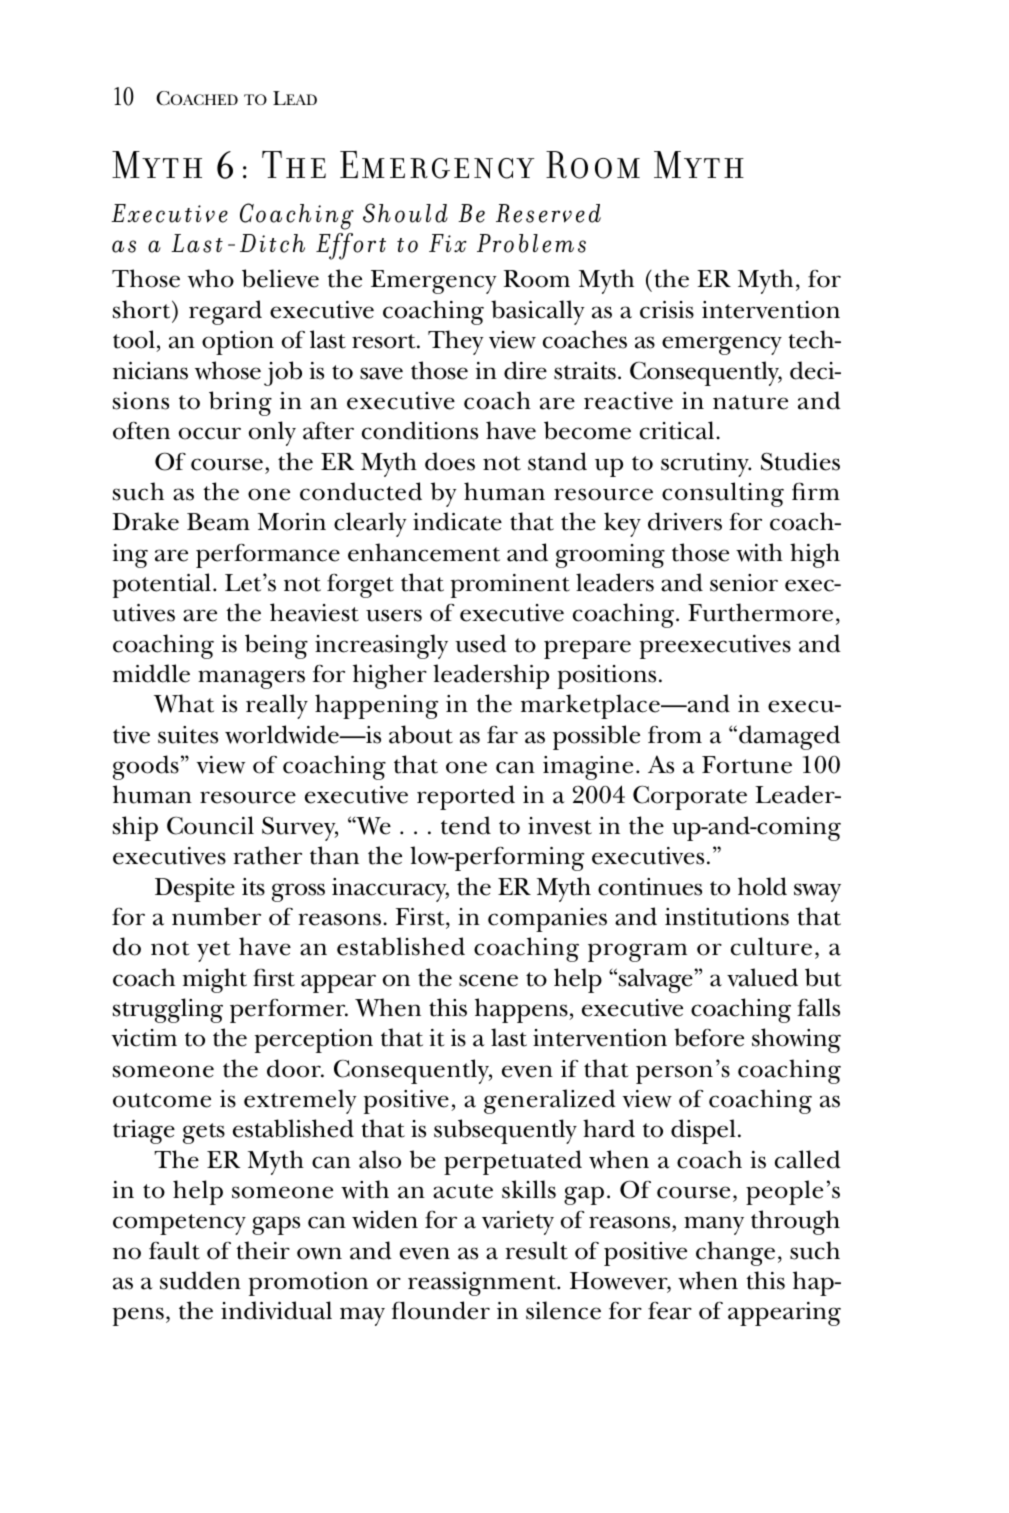 The height and width of the screenshot is (1513, 1009). What do you see at coordinates (483, 1284) in the screenshot?
I see `reassignment` at bounding box center [483, 1284].
